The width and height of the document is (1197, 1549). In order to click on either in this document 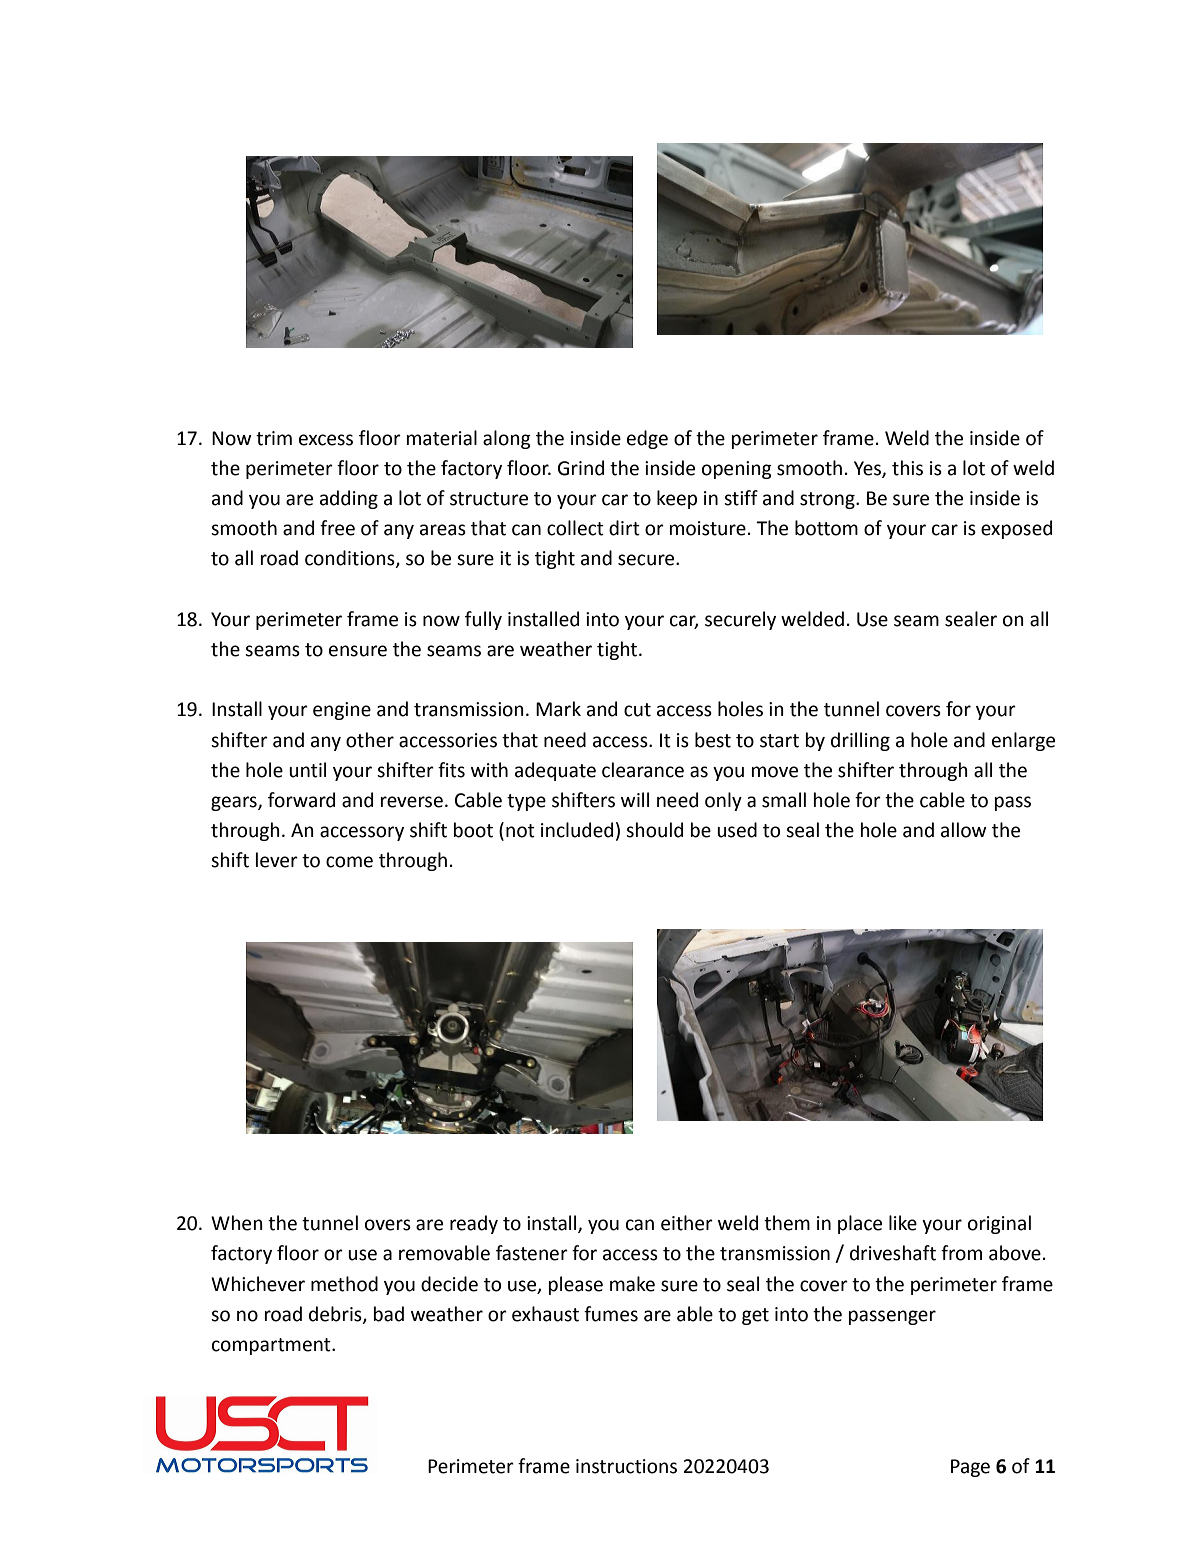, I will do `click(687, 1223)`.
